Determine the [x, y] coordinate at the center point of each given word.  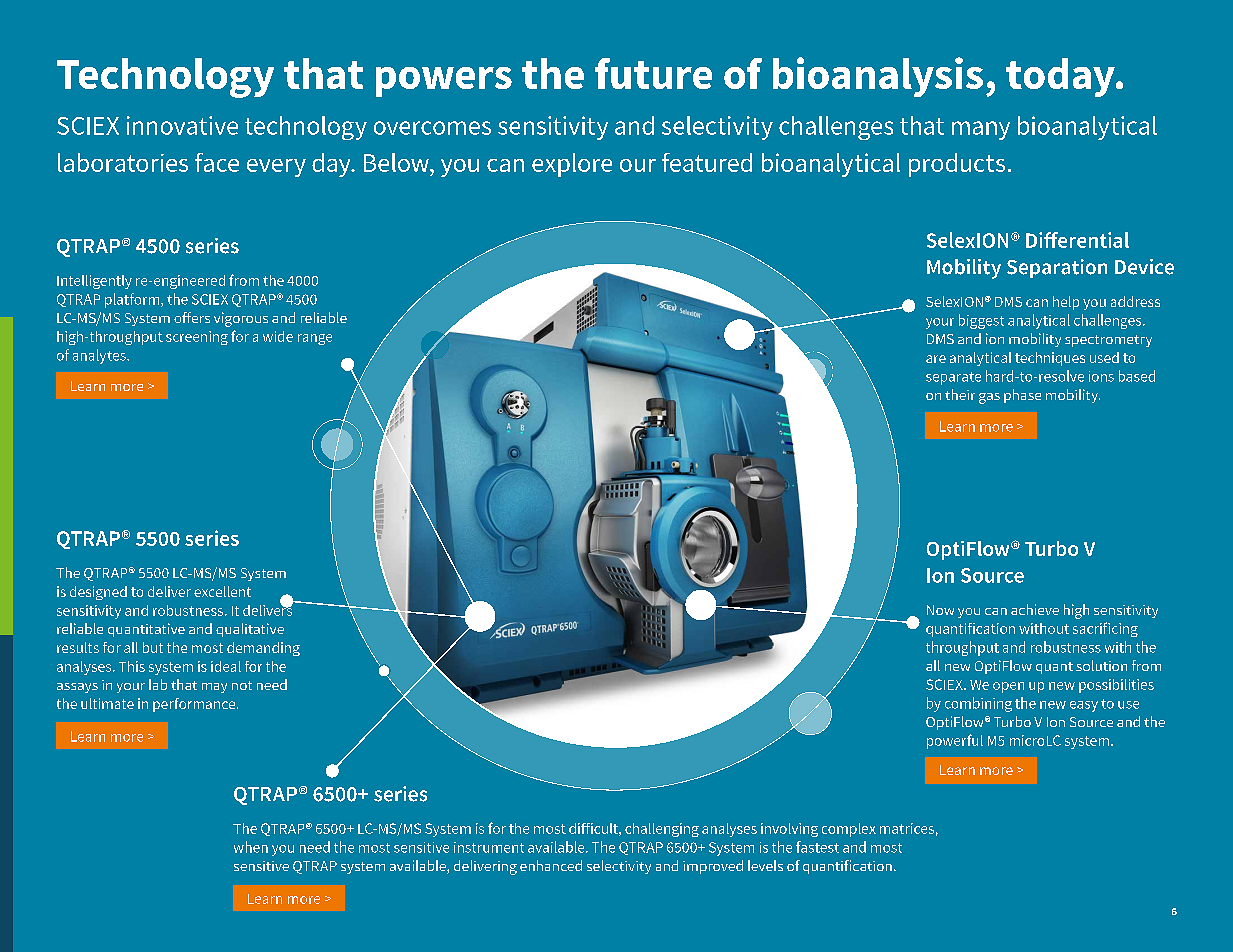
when [251, 847]
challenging [662, 830]
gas [989, 398]
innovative [182, 125]
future [653, 73]
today [1061, 77]
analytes [100, 356]
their [960, 394]
